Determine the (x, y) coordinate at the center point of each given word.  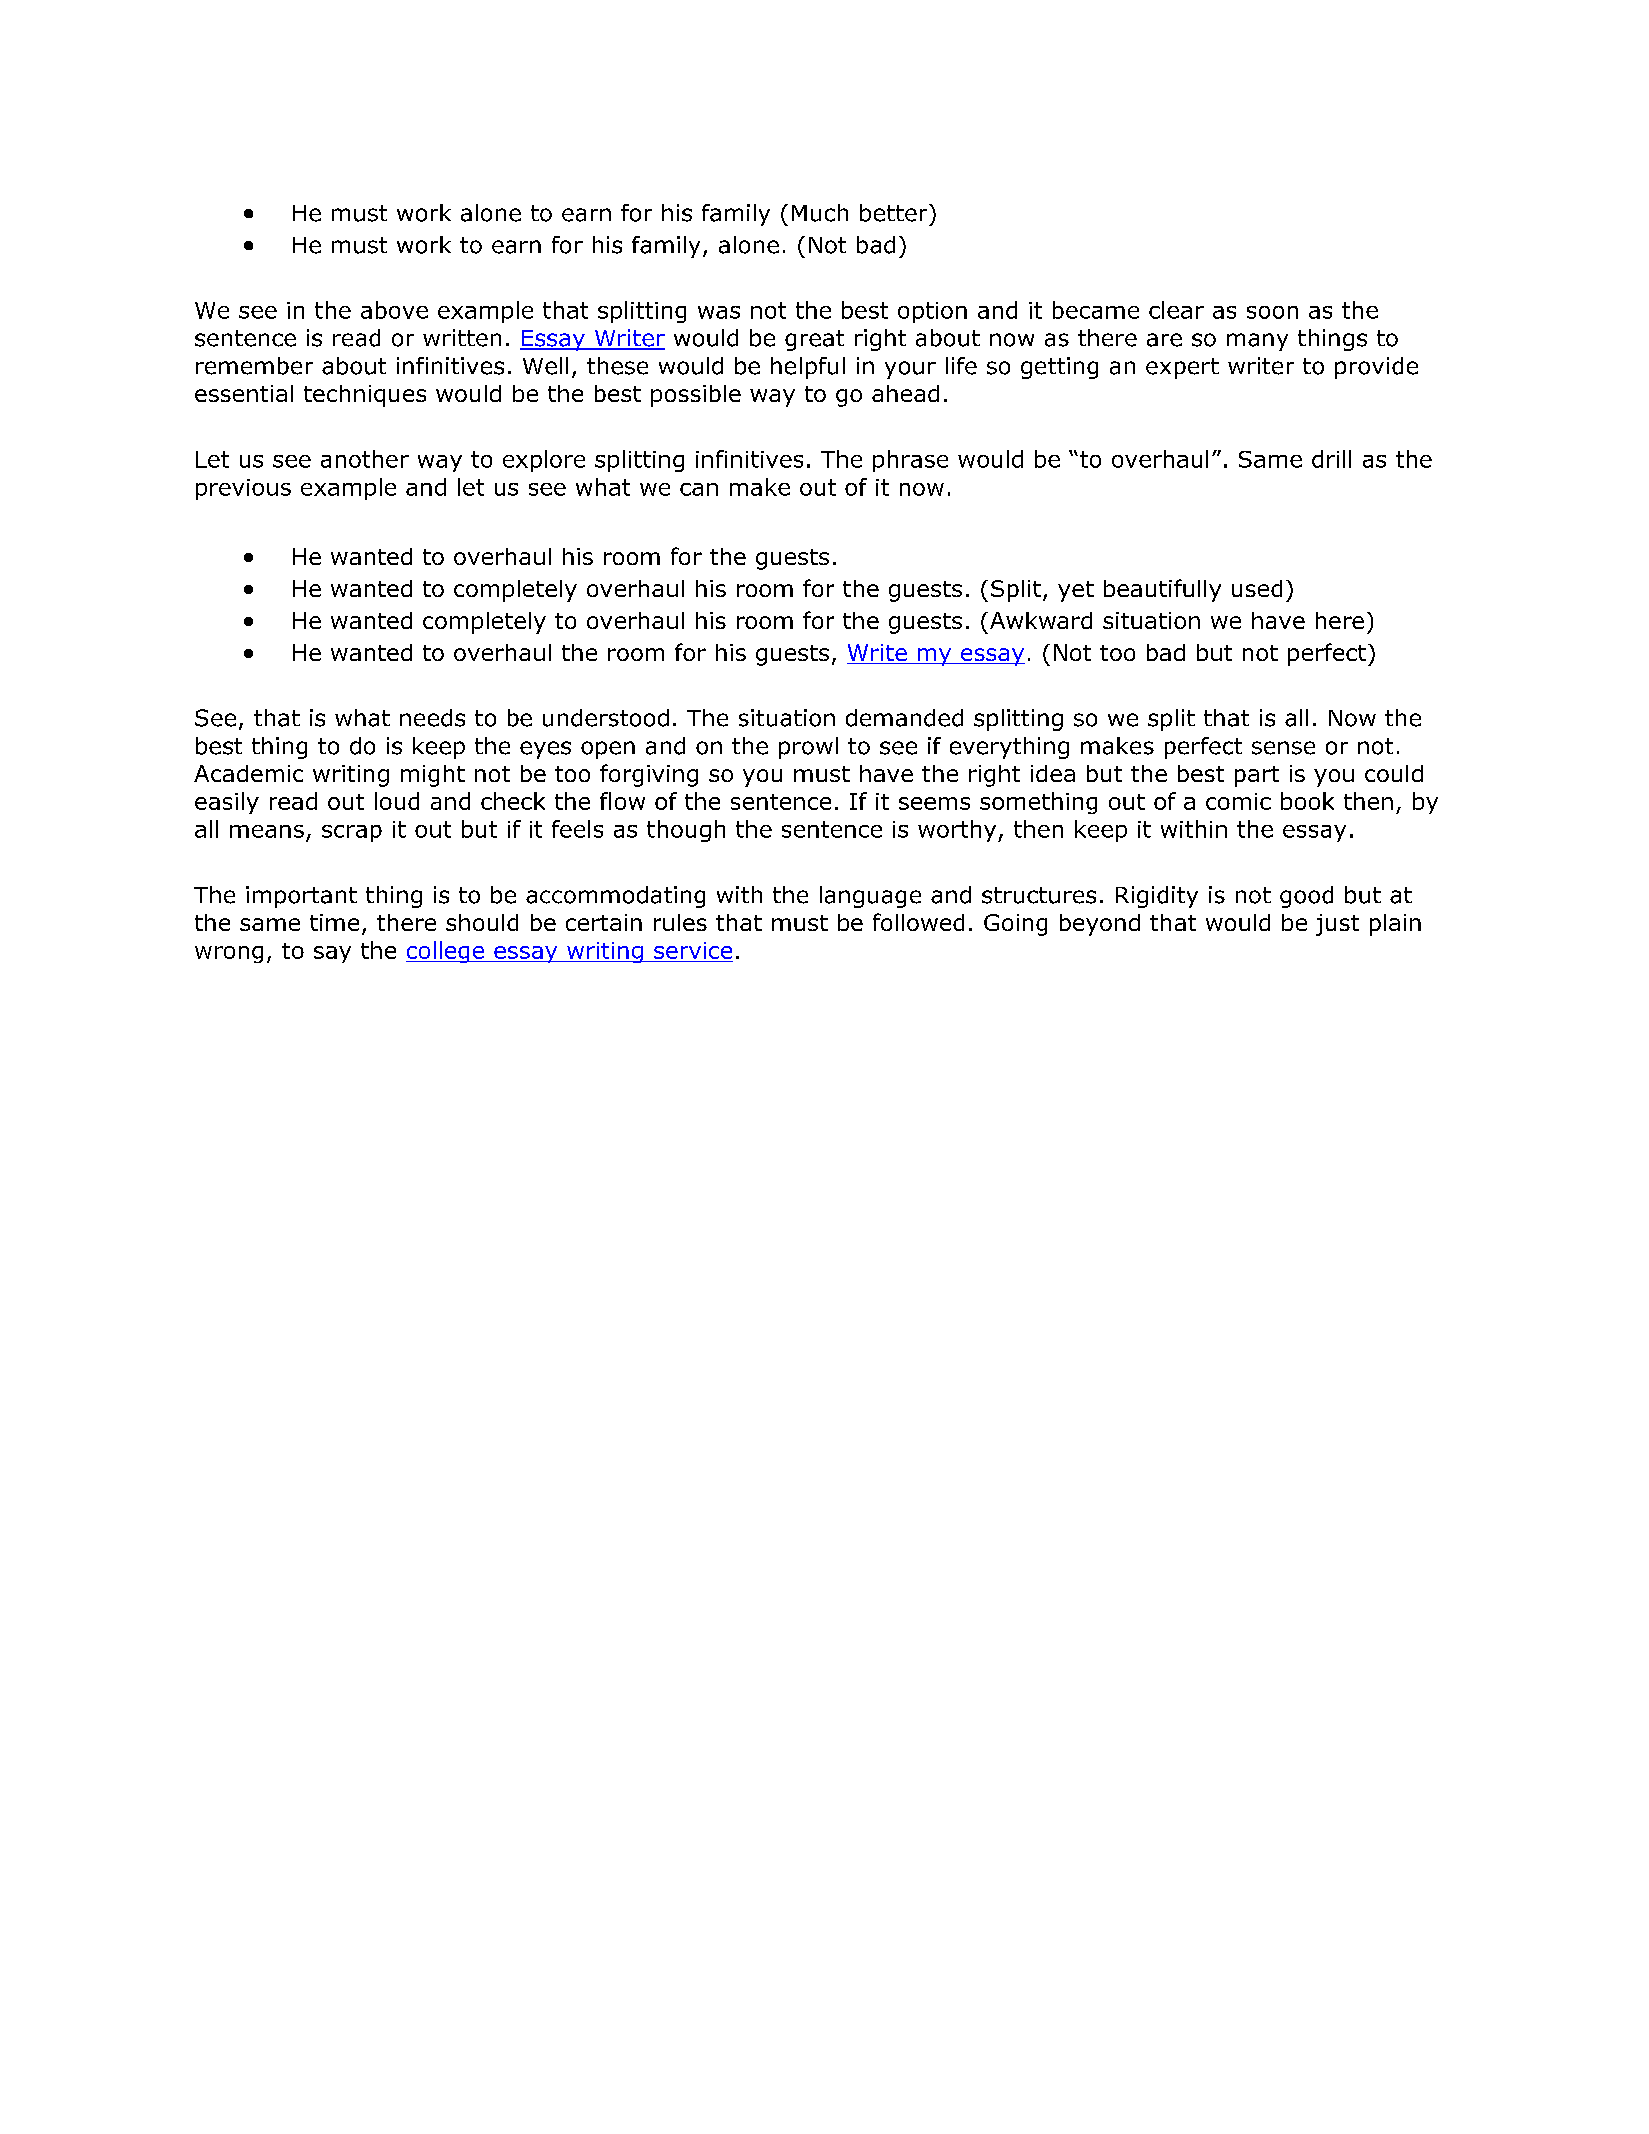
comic (1238, 801)
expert (1182, 368)
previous (243, 489)
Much (820, 213)
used (1257, 588)
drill (1331, 459)
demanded (904, 718)
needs (432, 718)
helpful (808, 368)
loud (397, 801)
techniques (365, 396)
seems (934, 803)
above (394, 310)
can (699, 489)
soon (1272, 312)
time (334, 922)
